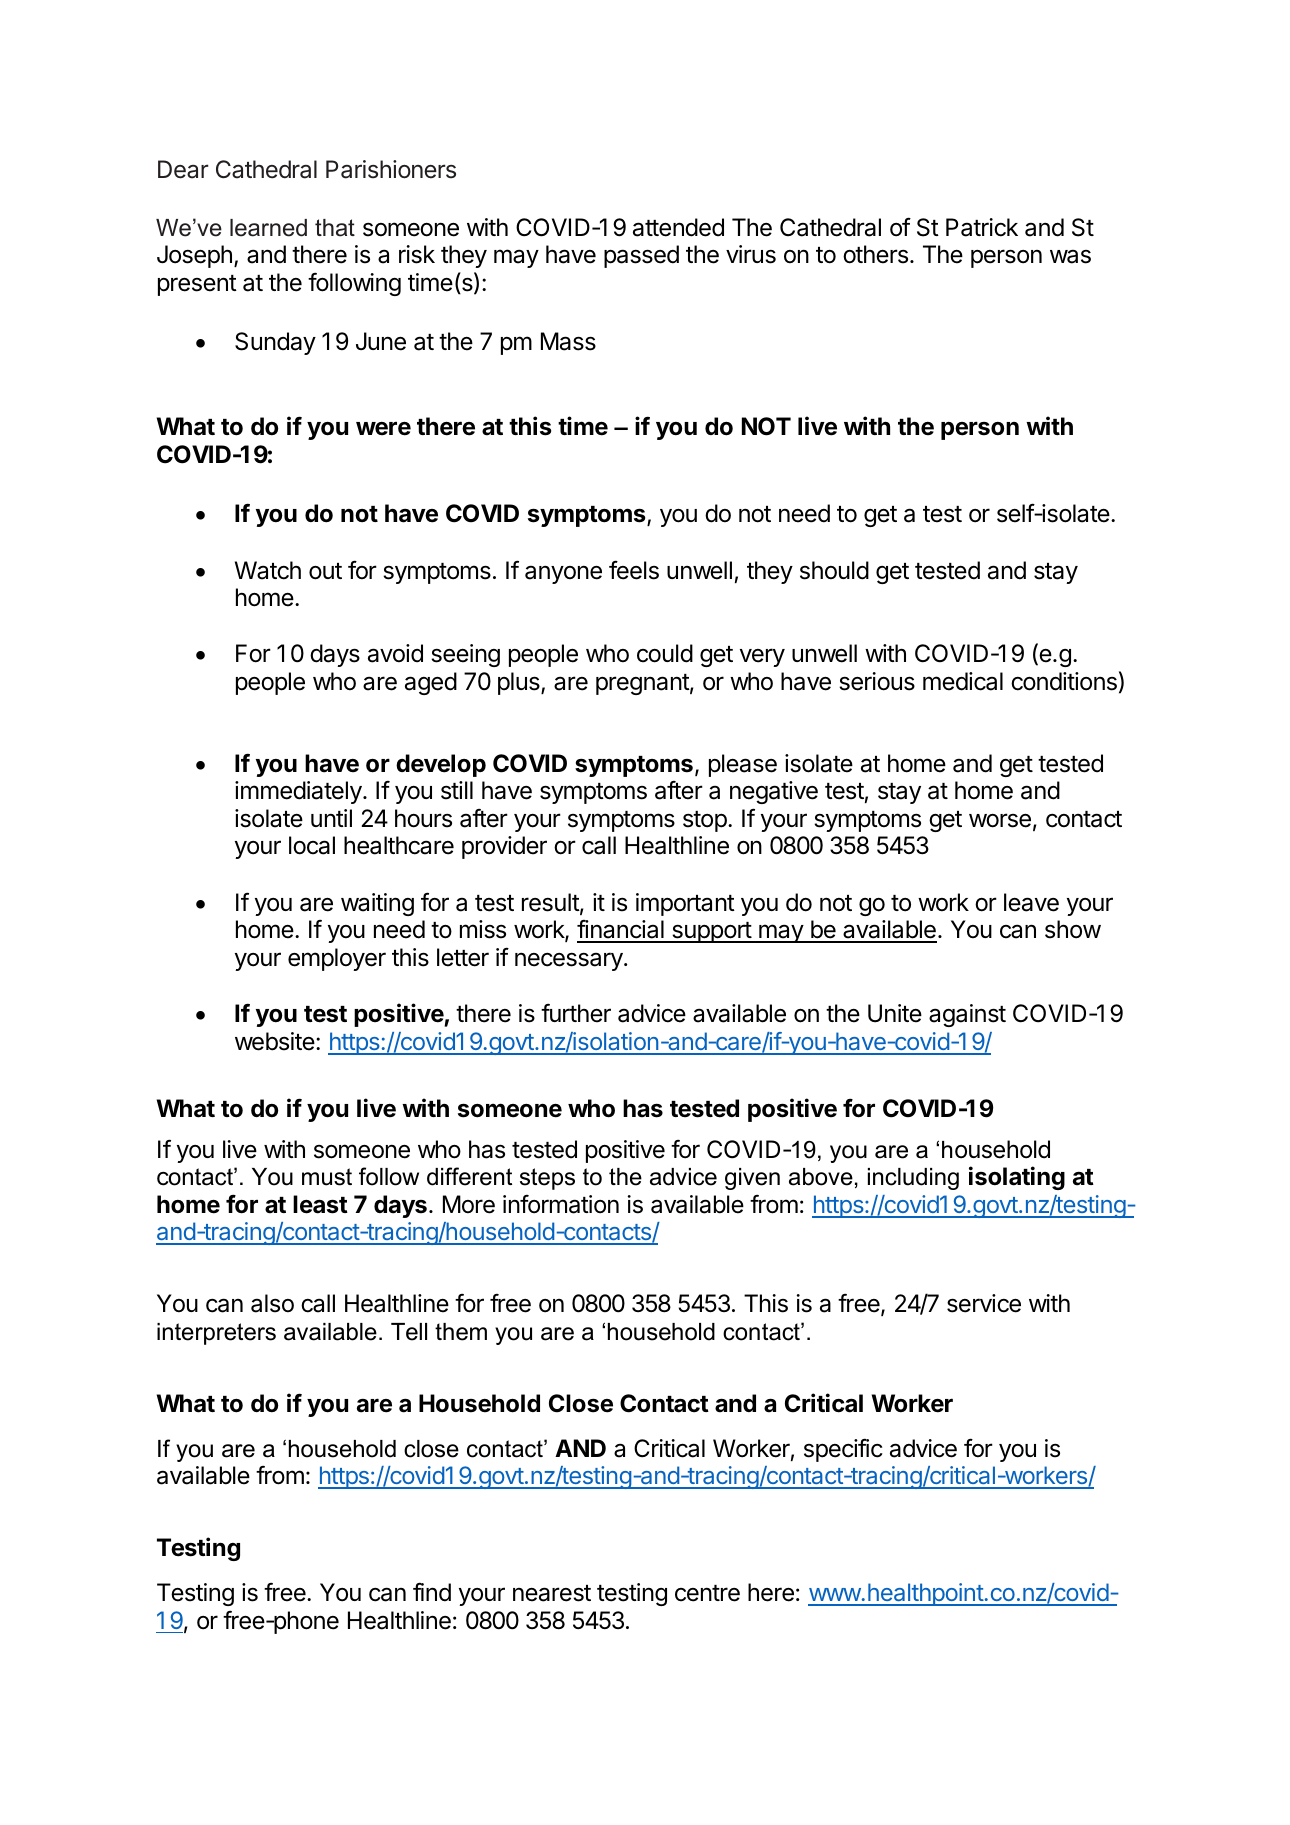  I want to click on medical, so click(963, 681).
